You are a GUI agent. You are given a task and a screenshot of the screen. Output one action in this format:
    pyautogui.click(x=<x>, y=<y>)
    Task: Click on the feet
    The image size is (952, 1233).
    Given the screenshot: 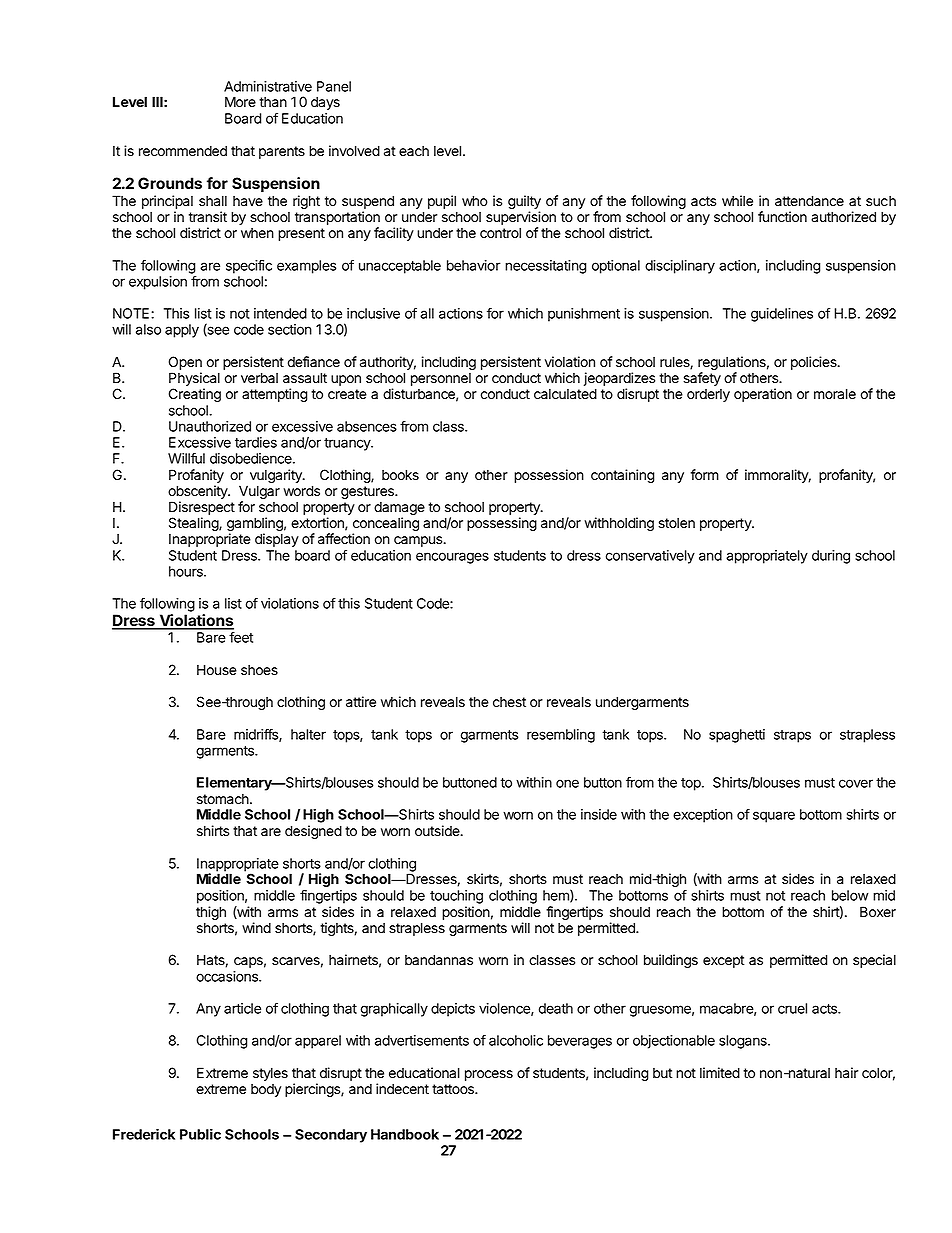 What is the action you would take?
    pyautogui.click(x=241, y=637)
